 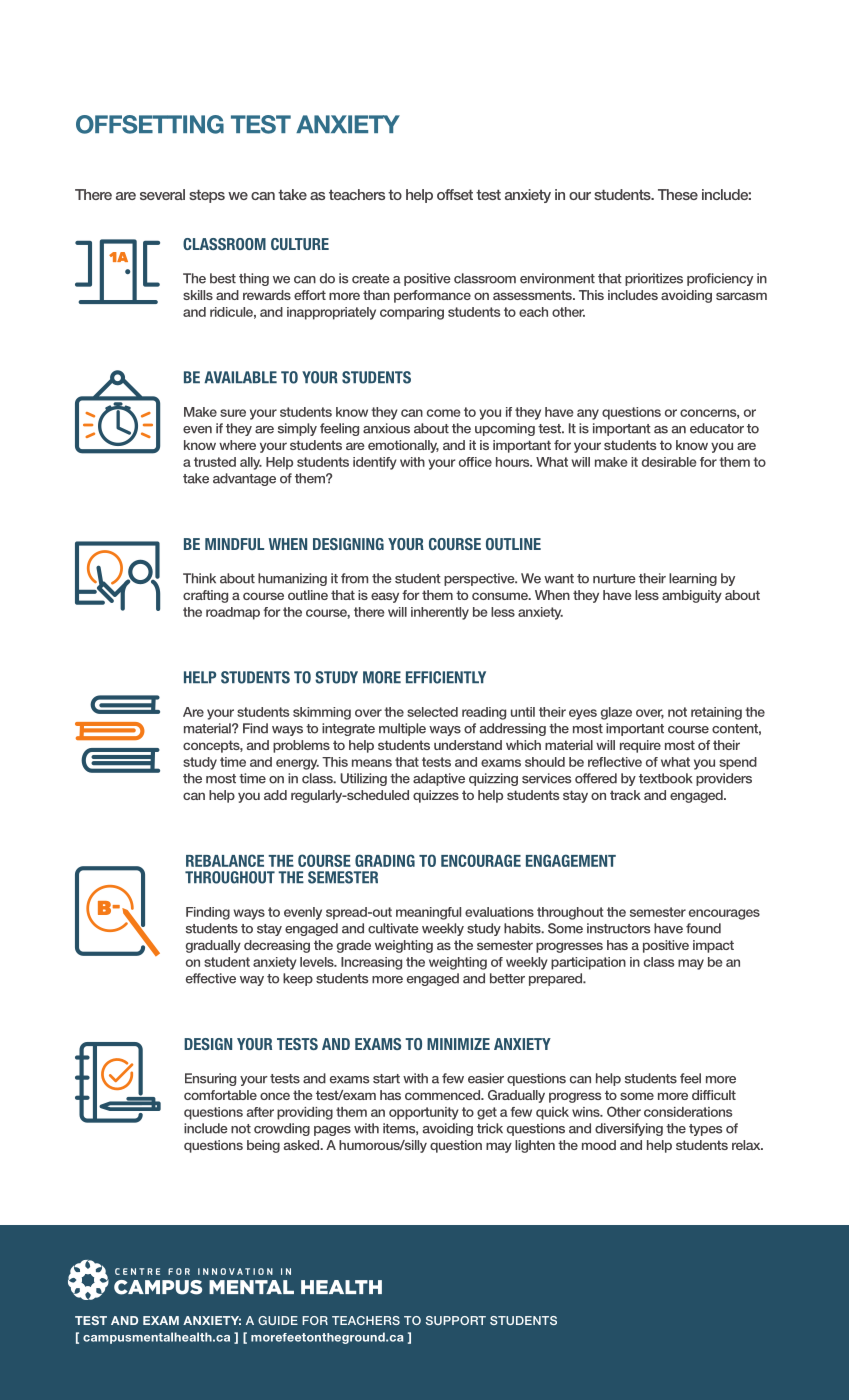 I want to click on meaningful, so click(x=428, y=913).
